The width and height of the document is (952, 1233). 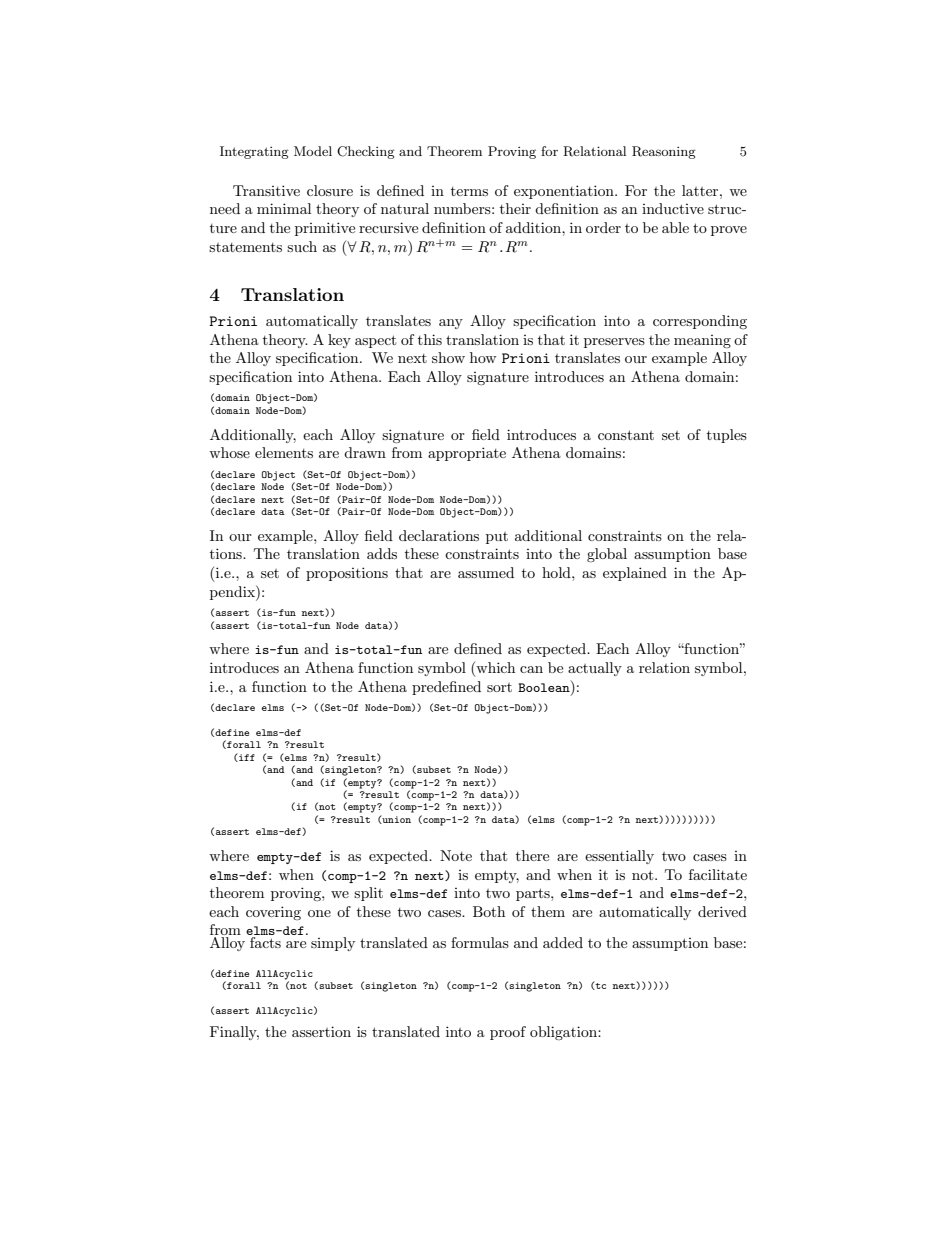 I want to click on meaning, so click(x=702, y=341).
